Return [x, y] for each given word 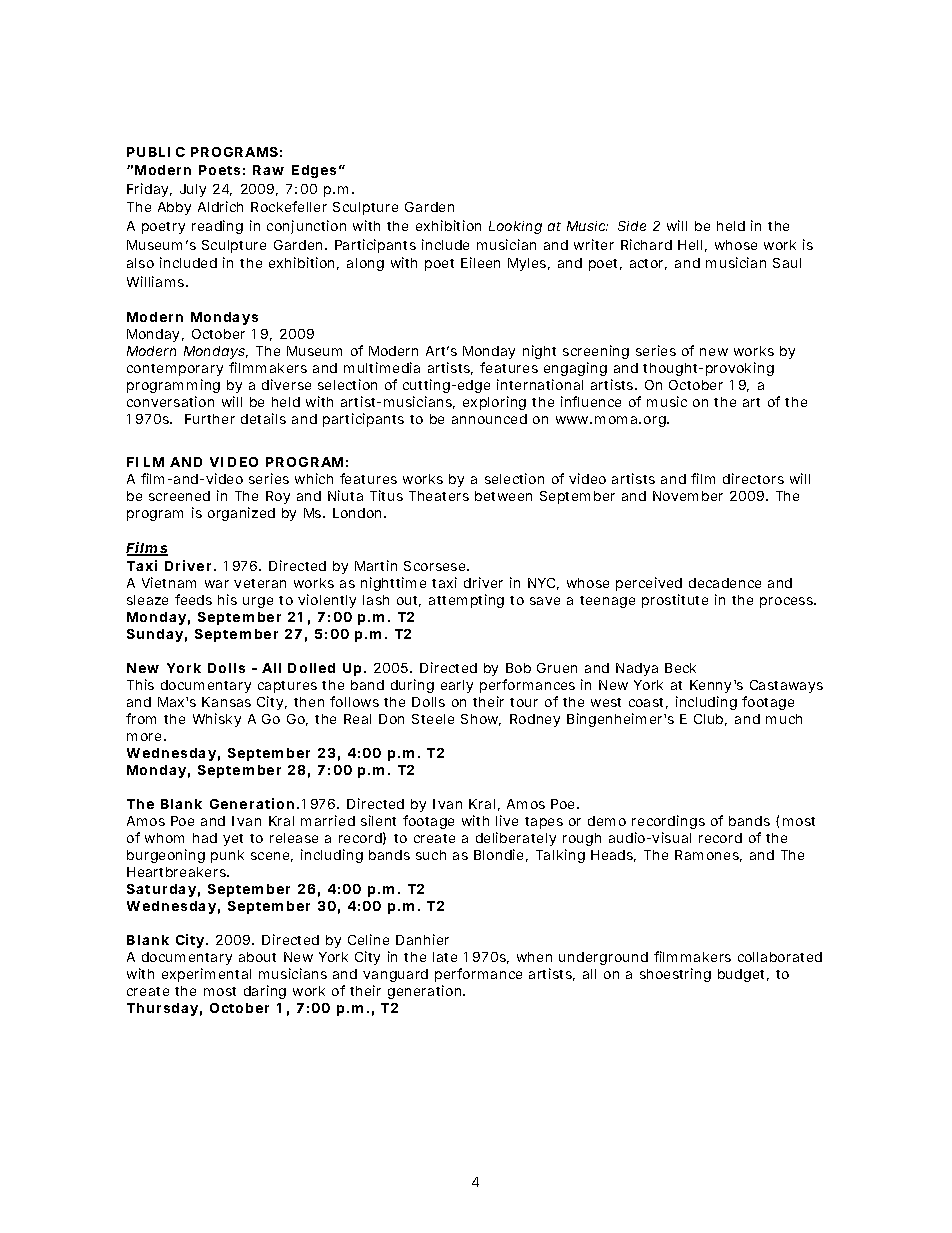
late [445, 957]
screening [596, 352]
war [217, 584]
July [193, 190]
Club [708, 719]
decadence [725, 583]
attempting [466, 601]
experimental [206, 975]
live [507, 820]
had [205, 838]
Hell [690, 245]
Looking [515, 227]
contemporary [175, 370]
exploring [494, 403]
